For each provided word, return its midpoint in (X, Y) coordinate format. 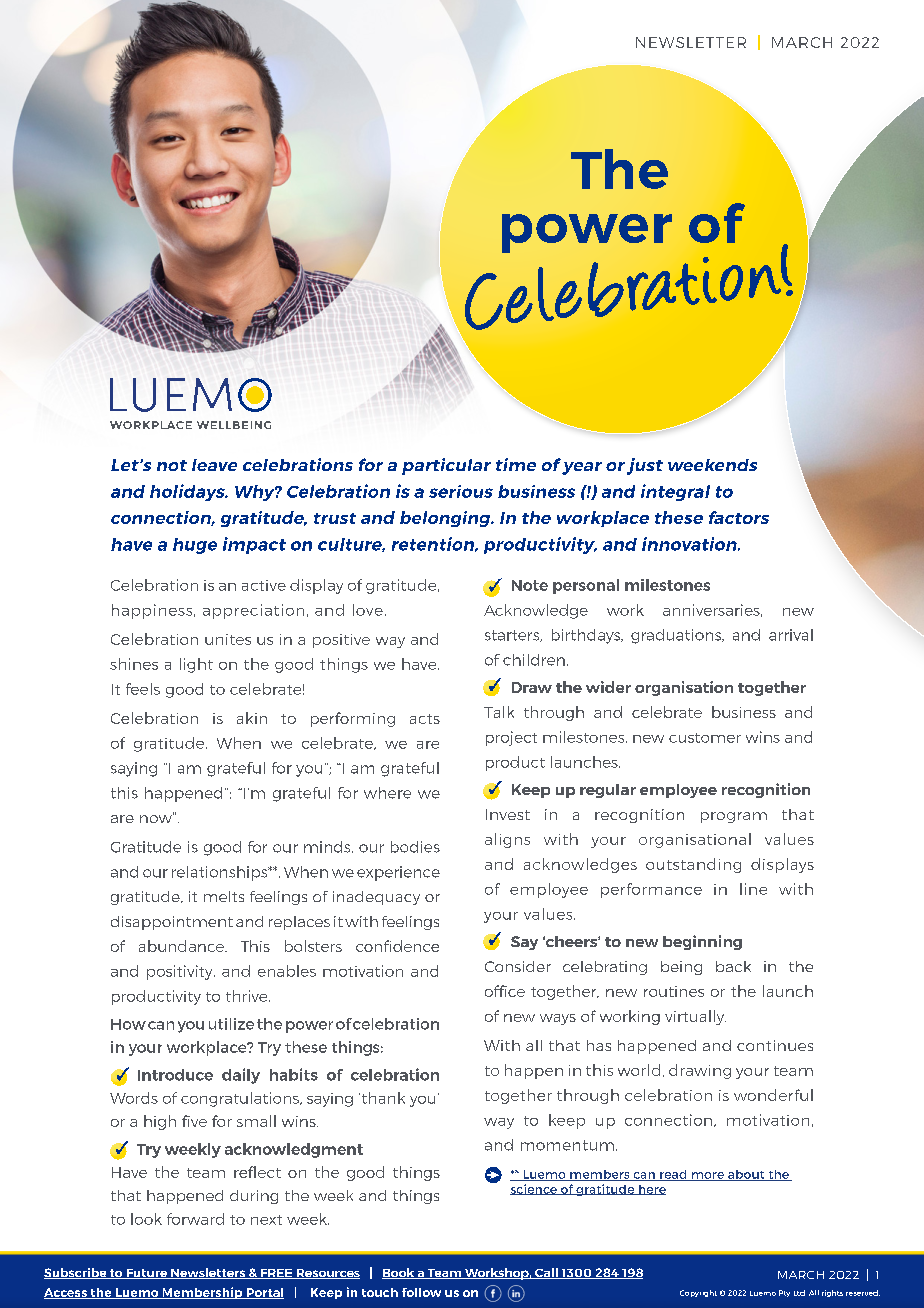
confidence (397, 946)
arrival (791, 635)
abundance (182, 946)
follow (421, 1292)
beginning (702, 942)
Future (147, 1274)
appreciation (253, 611)
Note (530, 585)
